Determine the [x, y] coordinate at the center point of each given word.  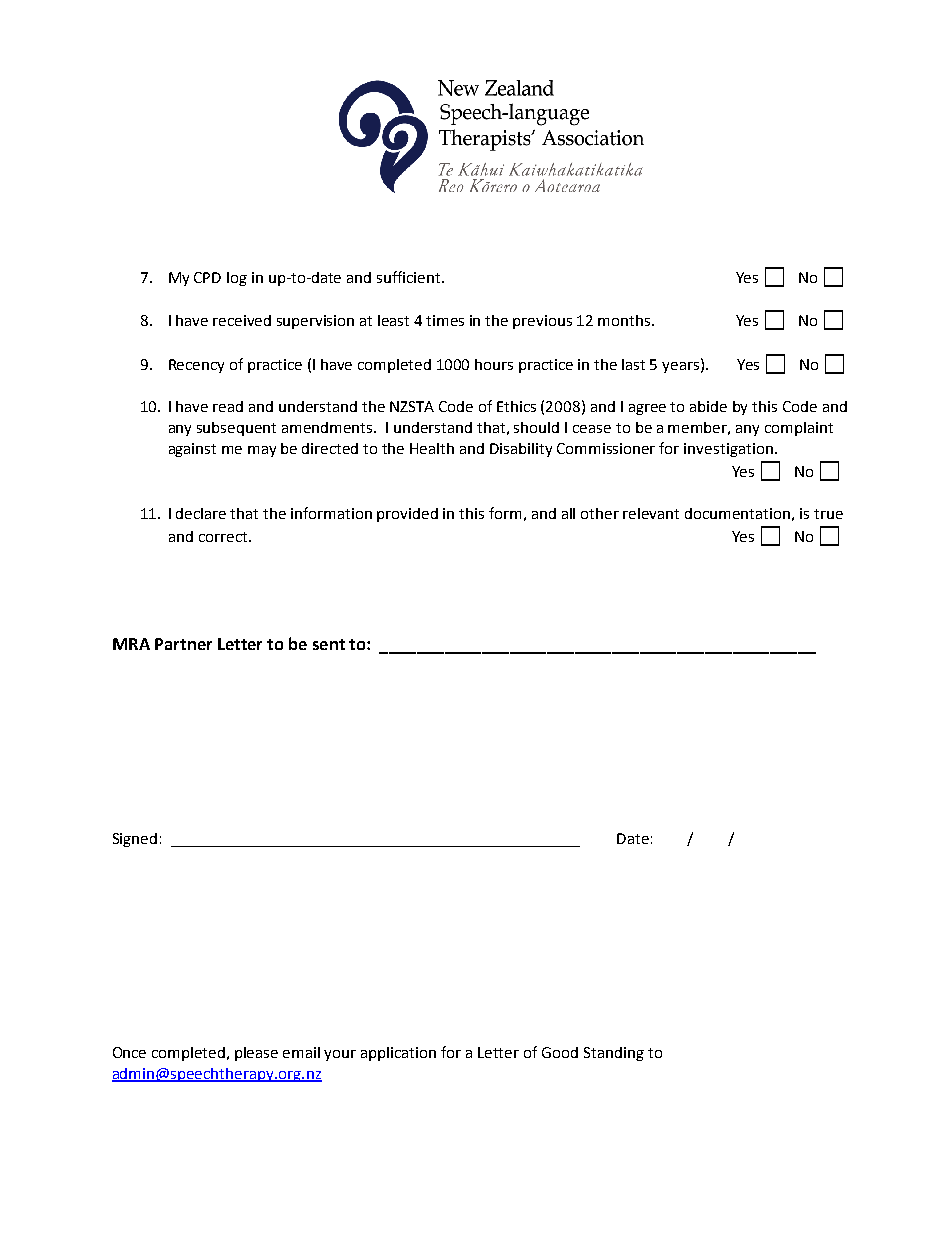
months [625, 320]
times [445, 320]
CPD [207, 277]
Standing [614, 1054]
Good [560, 1052]
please [256, 1054]
